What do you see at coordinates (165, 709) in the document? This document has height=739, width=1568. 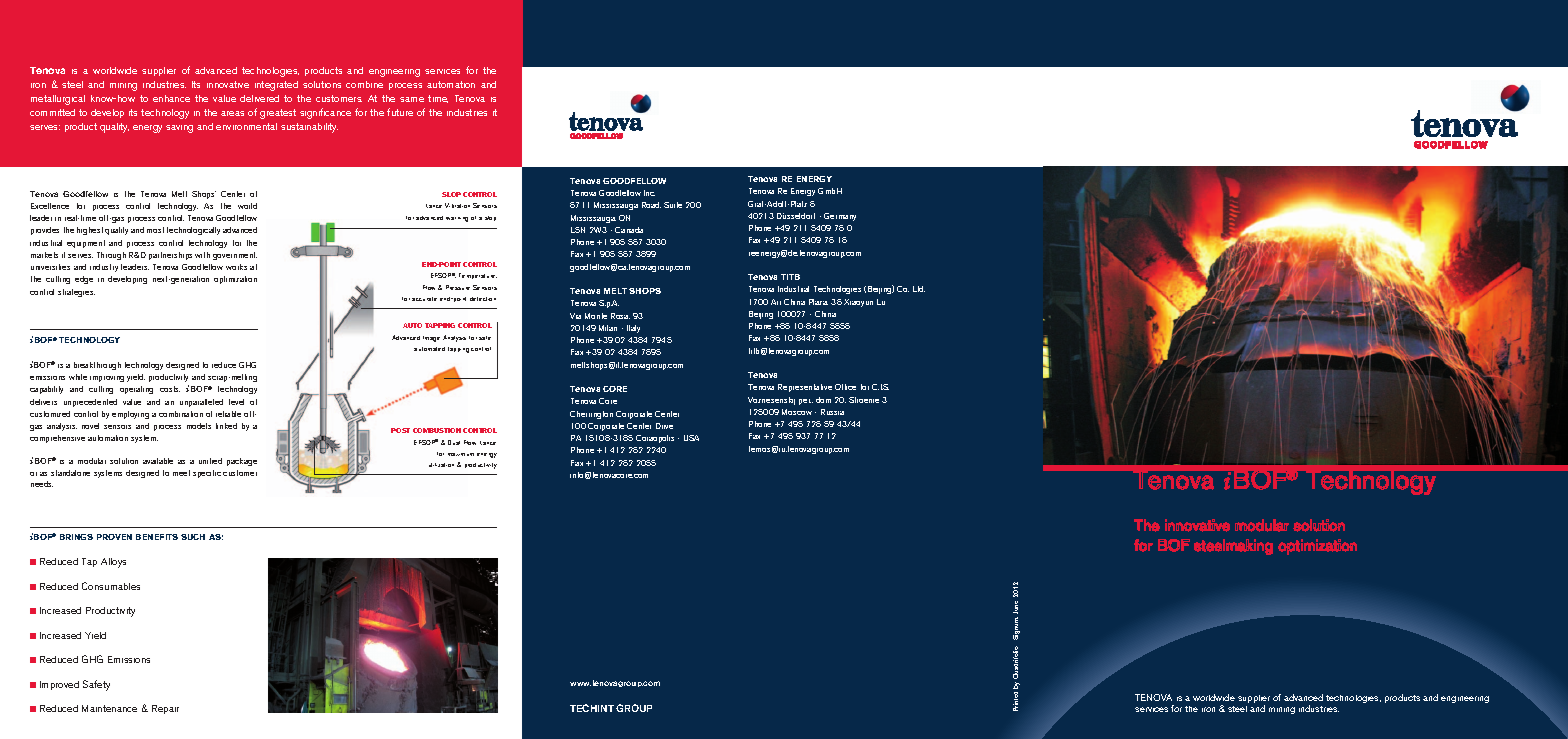 I see `Repair` at bounding box center [165, 709].
